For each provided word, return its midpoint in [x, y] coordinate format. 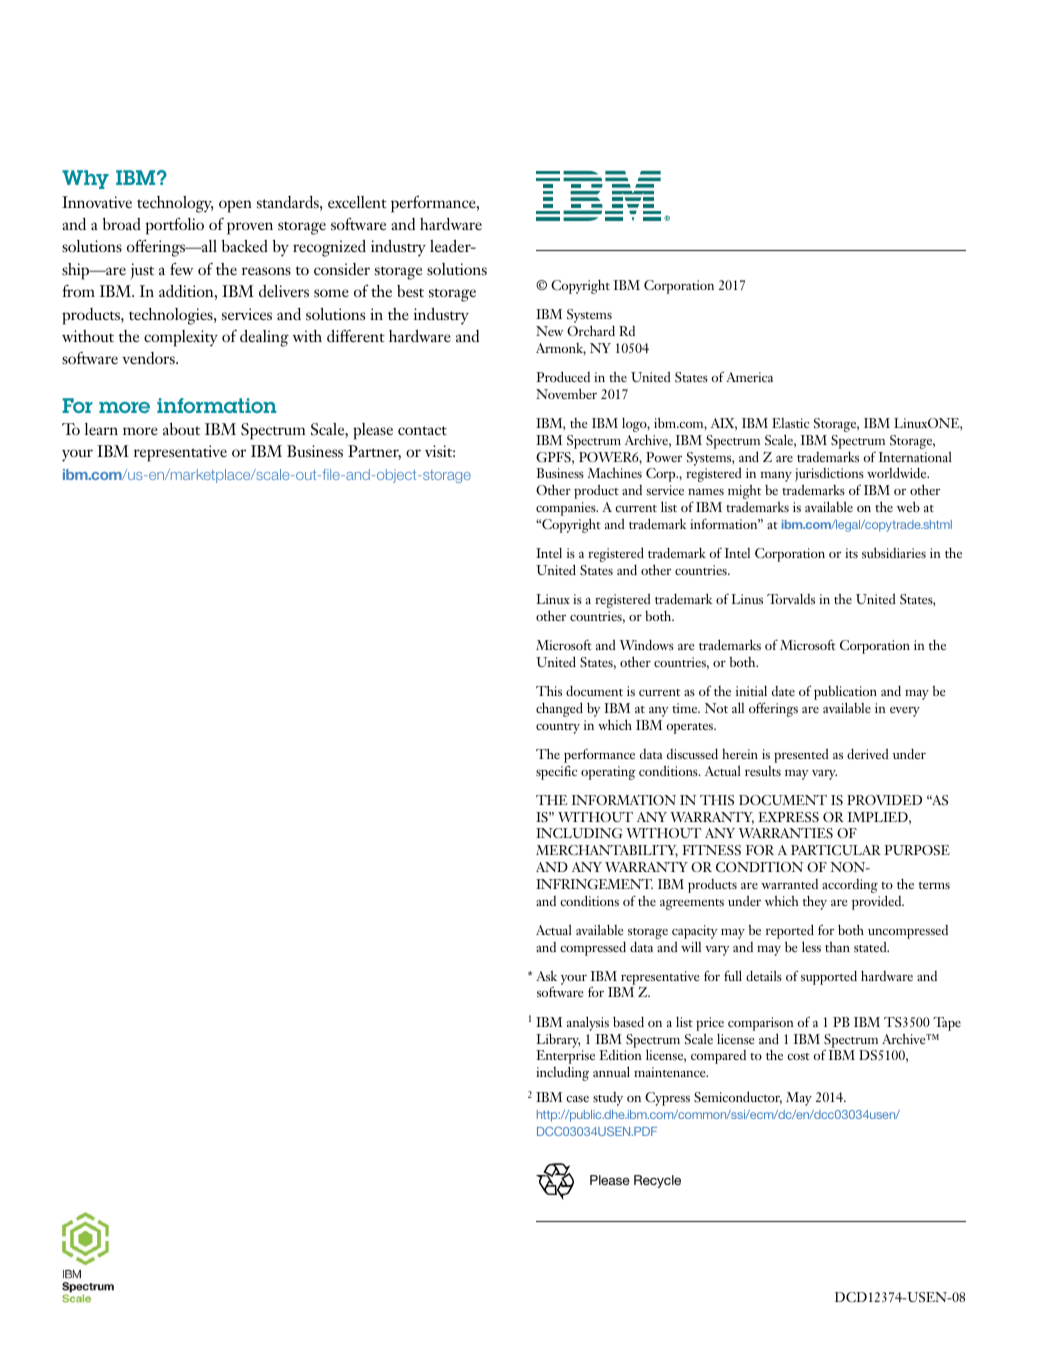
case [577, 1098]
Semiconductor [738, 1098]
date [783, 691]
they [815, 903]
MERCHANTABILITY [607, 851]
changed [559, 709]
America [749, 377]
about [181, 429]
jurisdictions [829, 476]
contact [422, 430]
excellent [357, 202]
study [608, 1099]
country [558, 728]
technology [175, 204]
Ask [546, 975]
